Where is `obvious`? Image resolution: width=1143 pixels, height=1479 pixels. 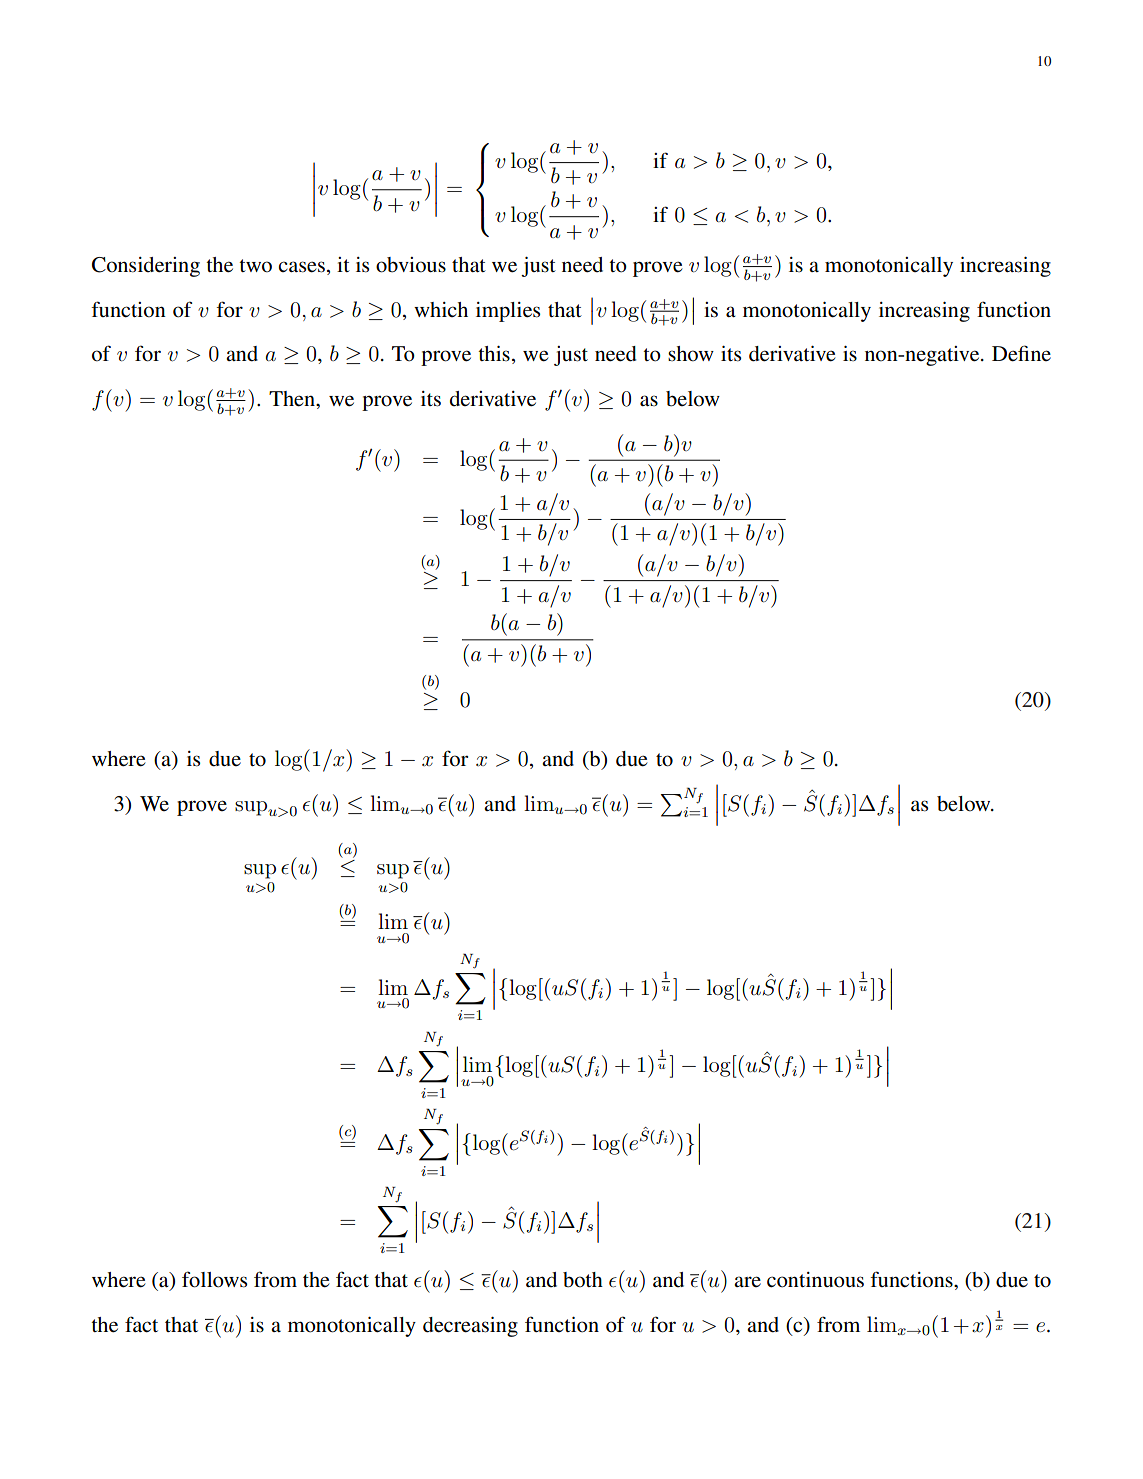 obvious is located at coordinates (411, 265).
